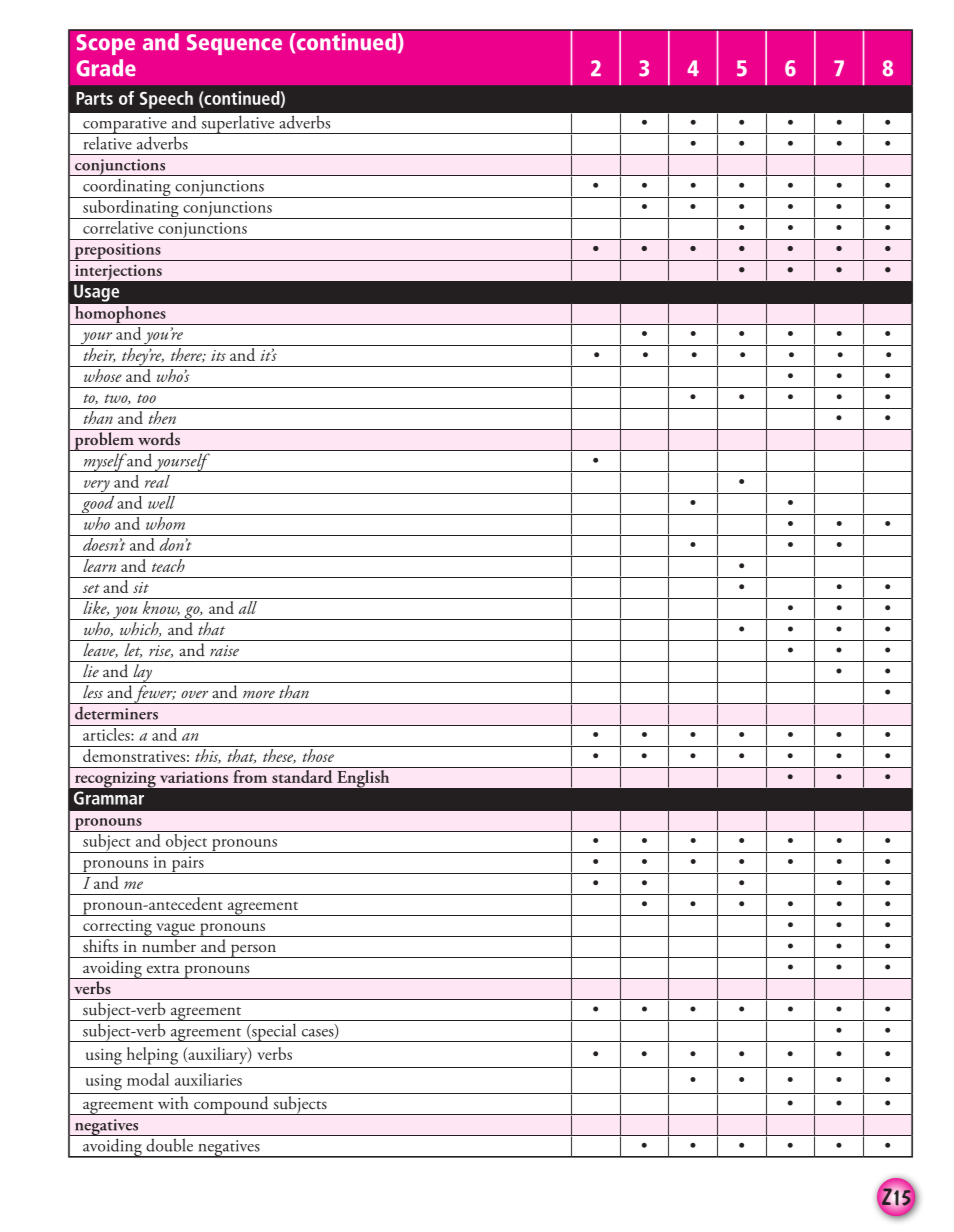 The image size is (954, 1232). I want to click on special, so click(274, 1032).
